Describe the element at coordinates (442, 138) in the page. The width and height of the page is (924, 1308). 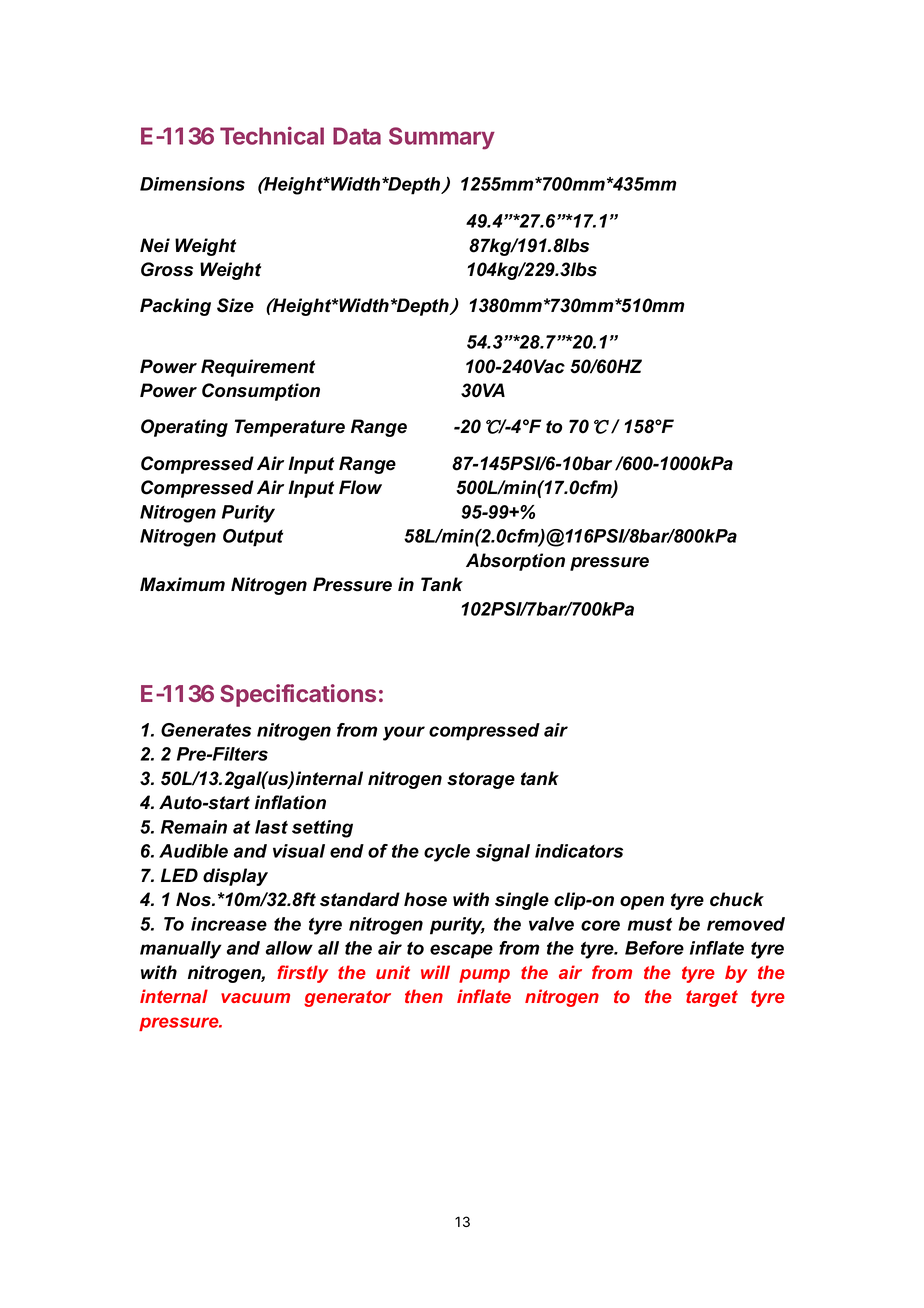
I see `Summary` at that location.
